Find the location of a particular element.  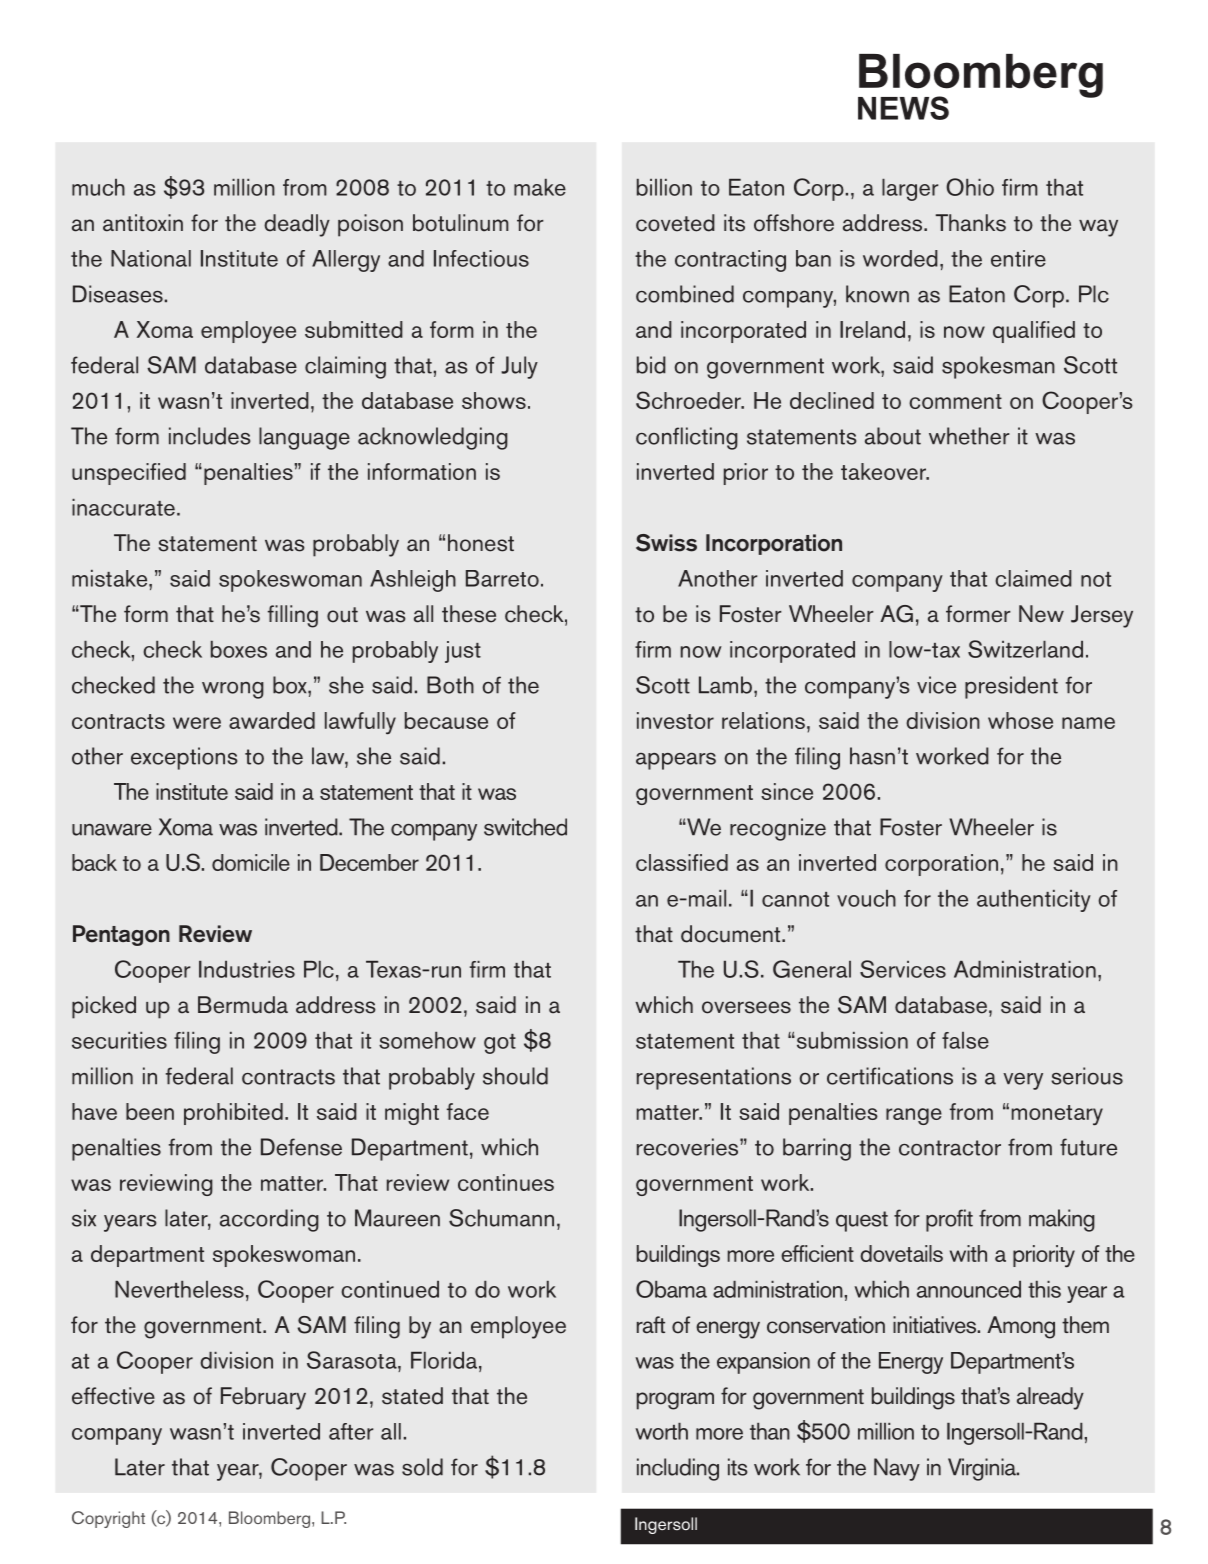

false is located at coordinates (965, 1040).
